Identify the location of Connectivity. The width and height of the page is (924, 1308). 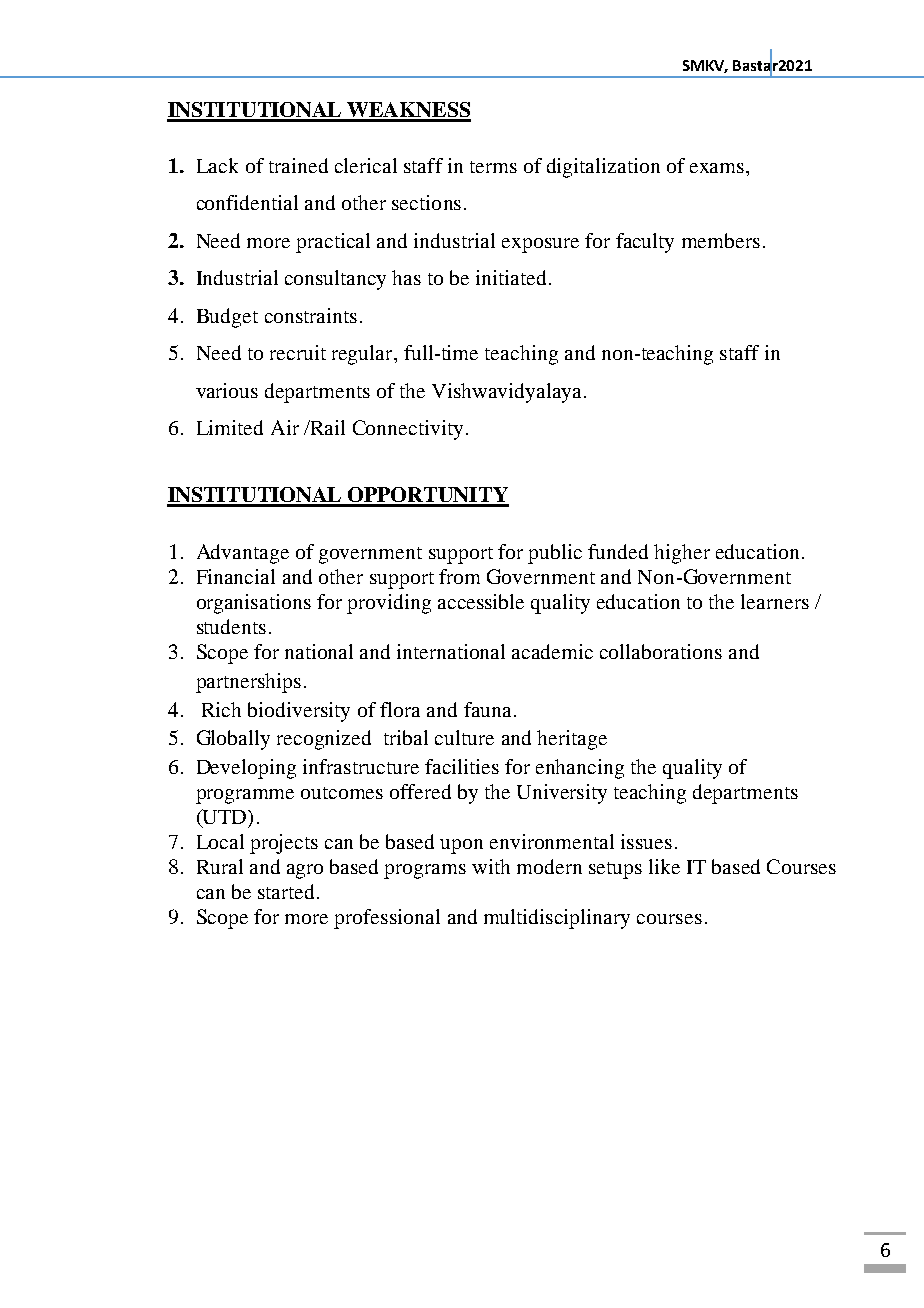
(408, 430).
